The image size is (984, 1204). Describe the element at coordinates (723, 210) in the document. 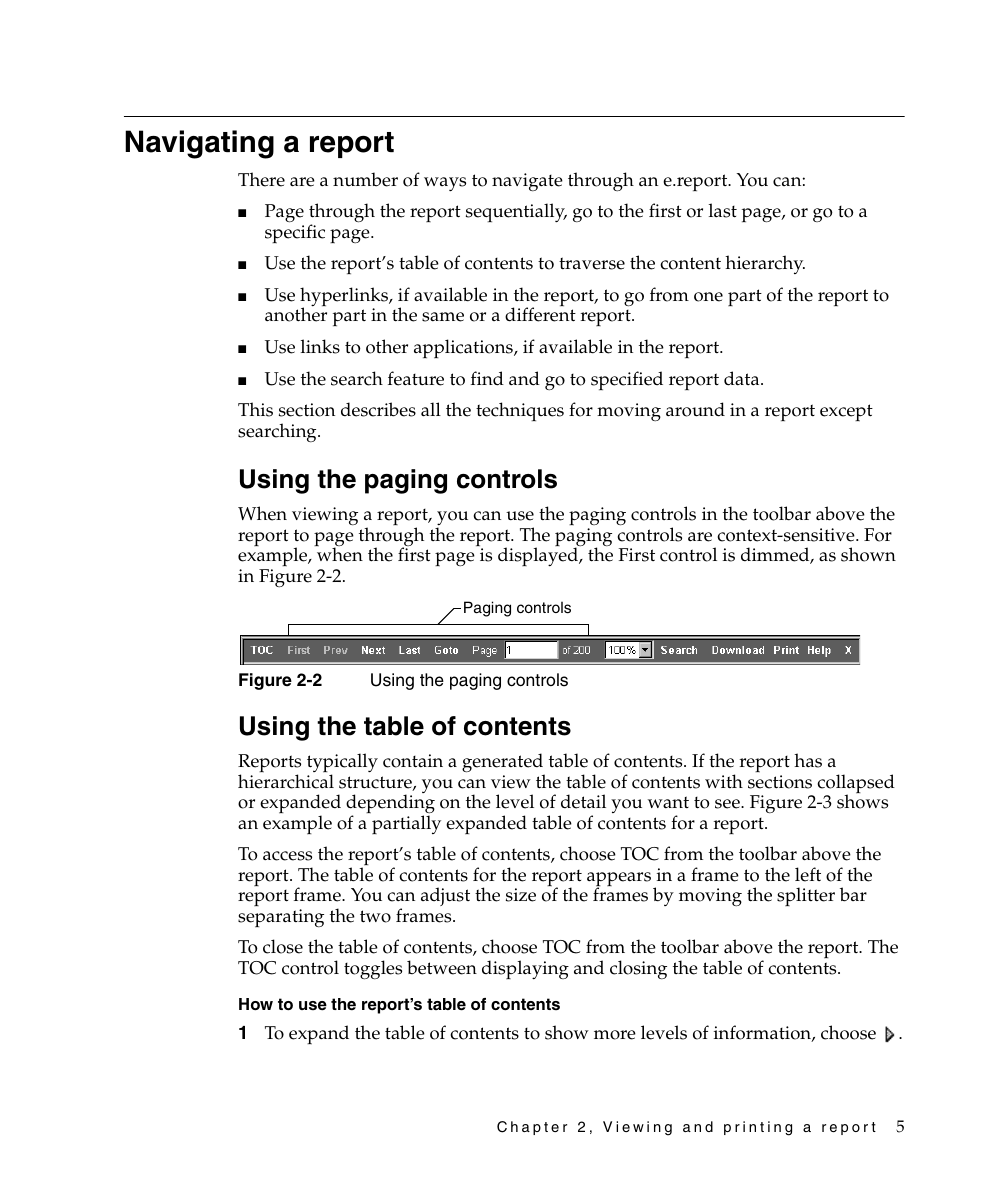

I see `last` at that location.
